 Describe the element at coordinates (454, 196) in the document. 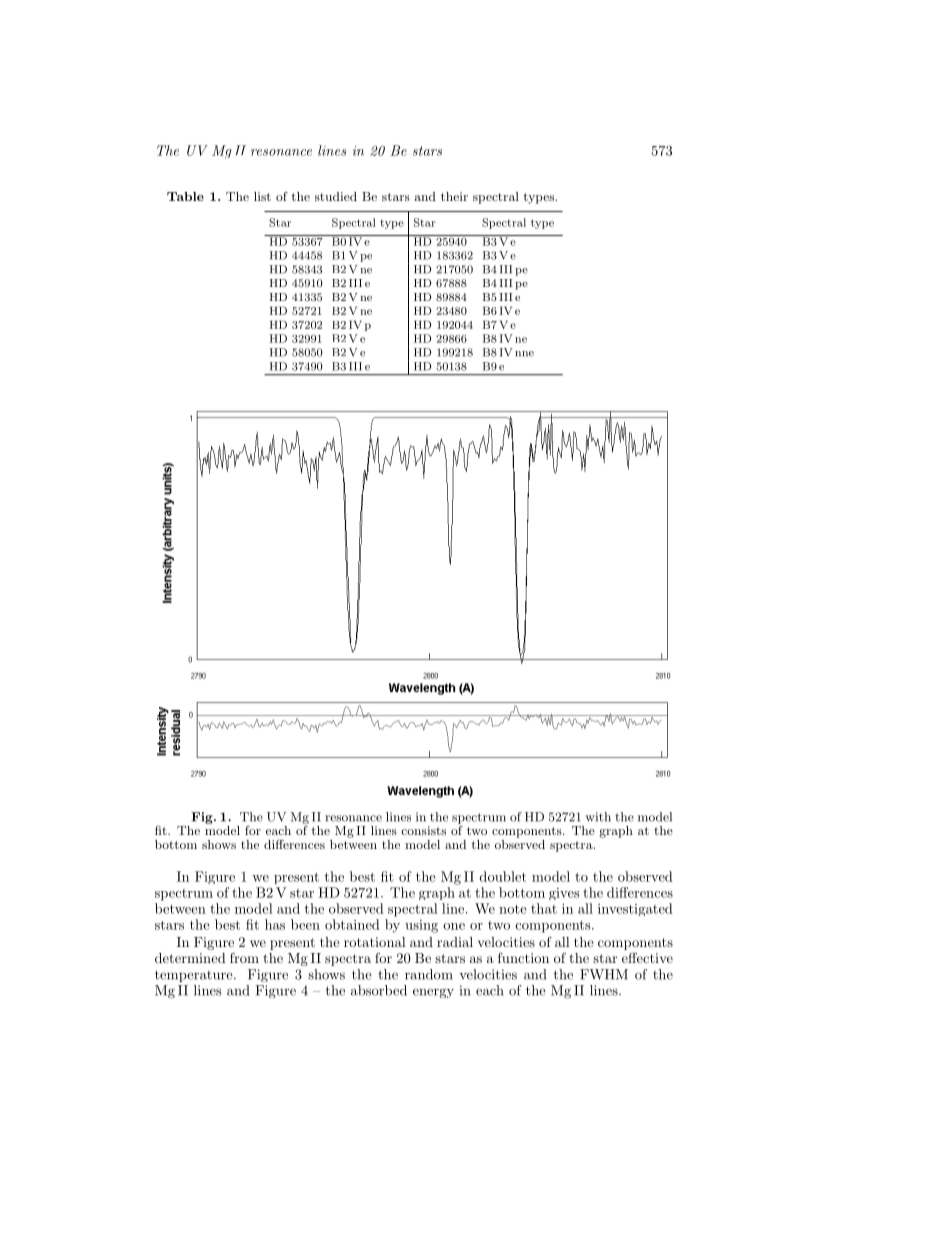

I see `their` at that location.
